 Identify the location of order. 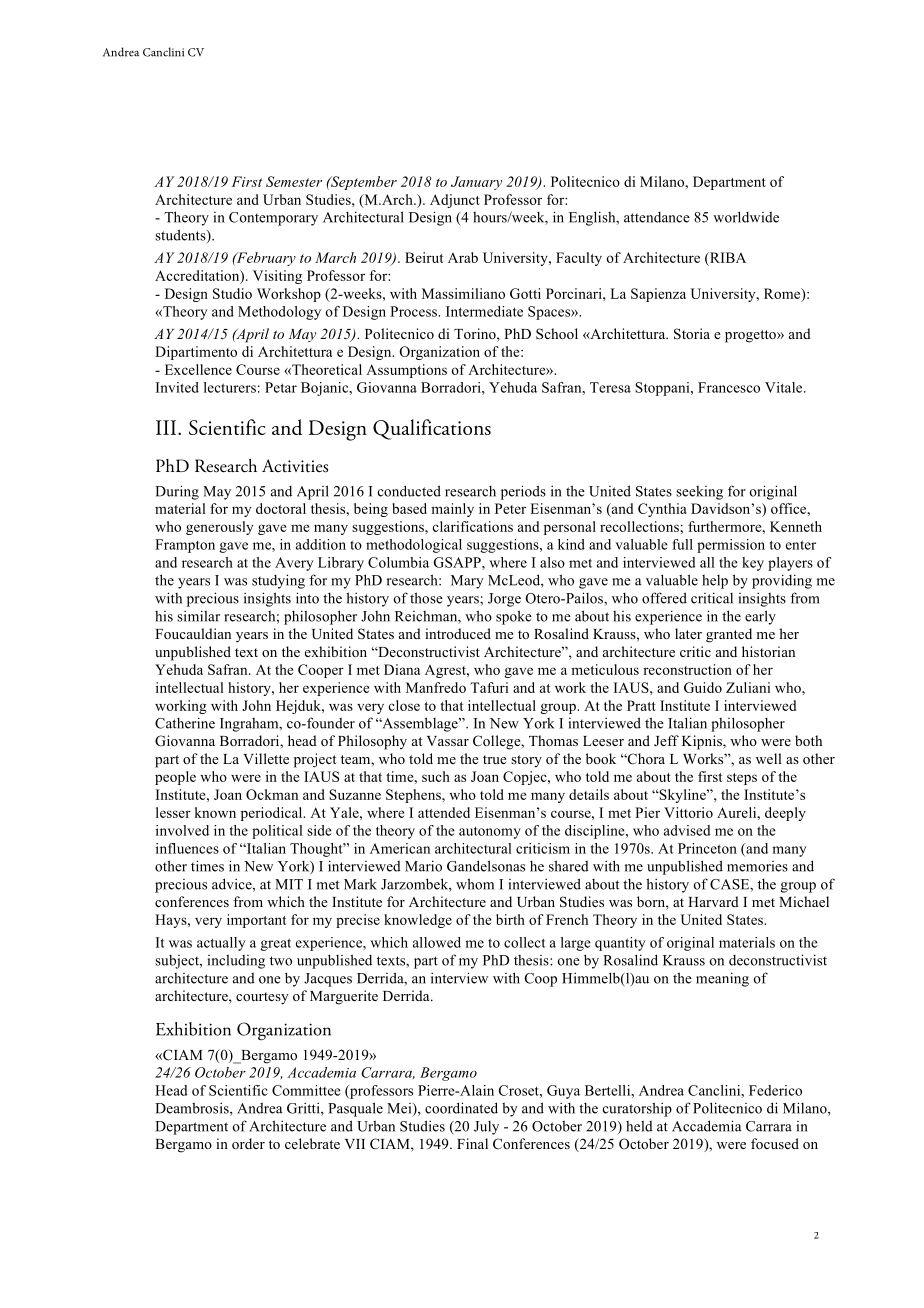
(248, 1143).
